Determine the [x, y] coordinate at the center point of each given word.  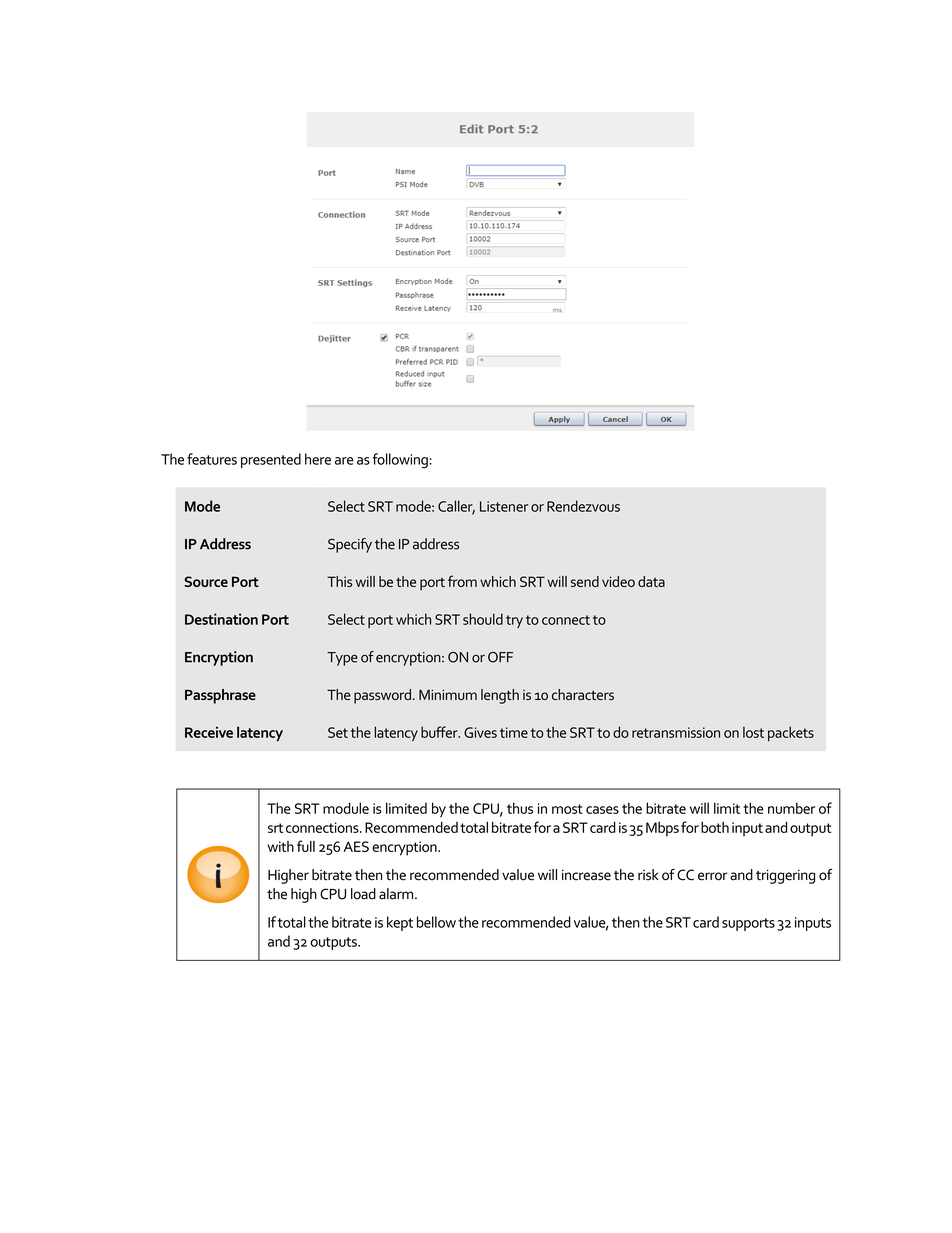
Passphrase [220, 696]
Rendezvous [583, 506]
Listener [504, 506]
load [363, 894]
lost [753, 732]
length [500, 696]
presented [271, 460]
